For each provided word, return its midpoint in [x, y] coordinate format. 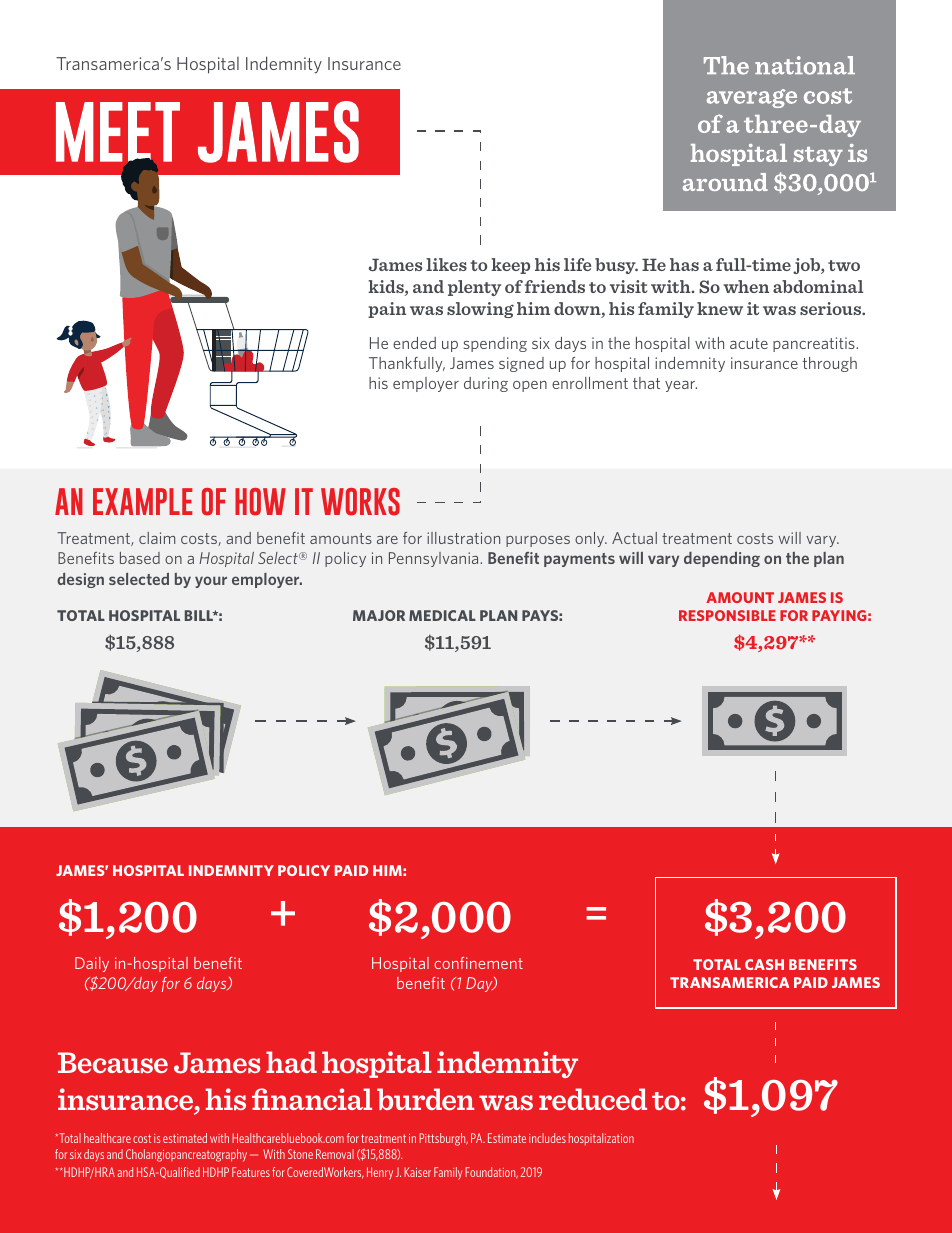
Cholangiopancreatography [186, 1155]
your [211, 582]
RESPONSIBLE [727, 615]
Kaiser [417, 1172]
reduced [593, 1099]
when [746, 286]
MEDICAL [442, 615]
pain [387, 310]
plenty [474, 288]
